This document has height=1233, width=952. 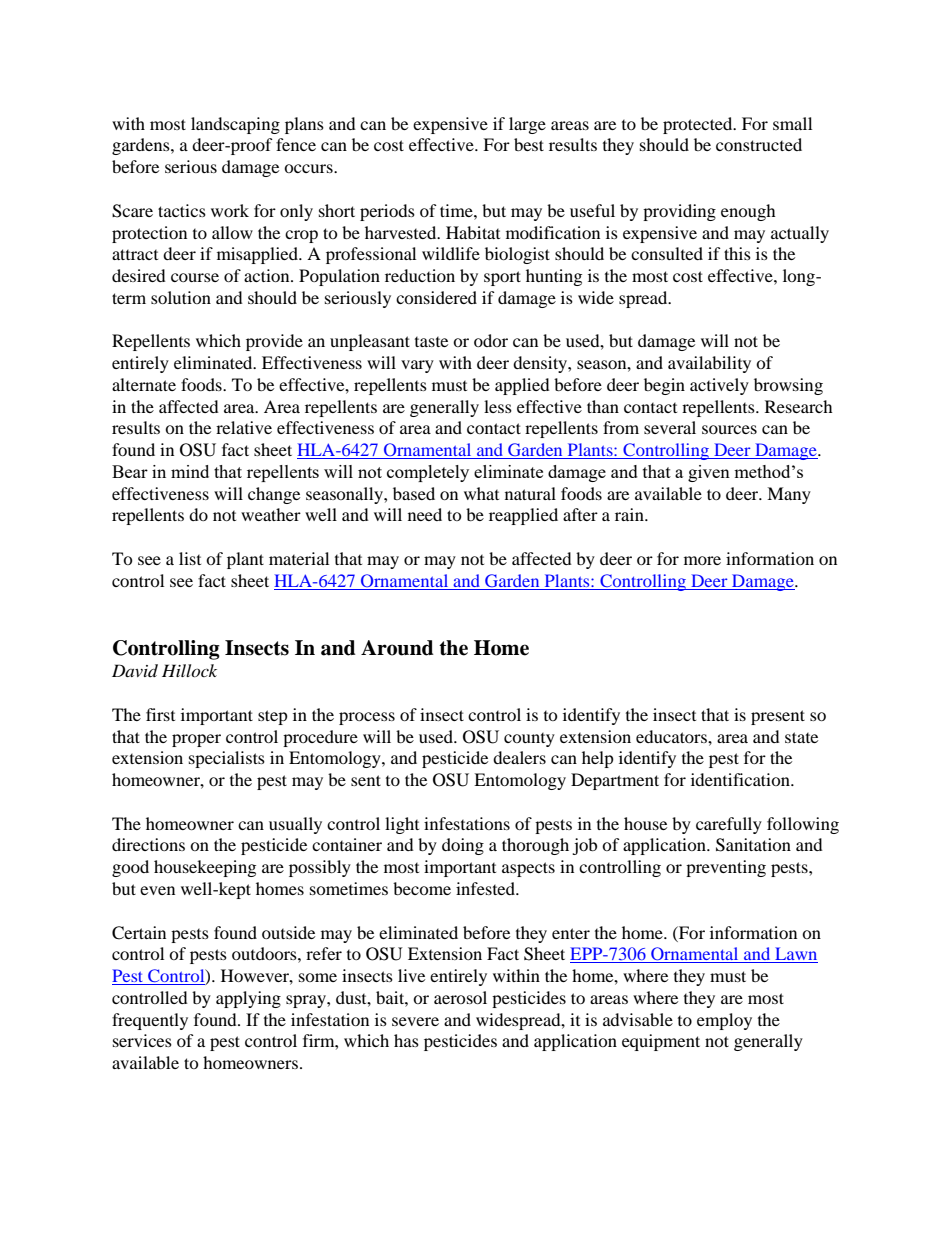 What do you see at coordinates (529, 144) in the document?
I see `best` at bounding box center [529, 144].
